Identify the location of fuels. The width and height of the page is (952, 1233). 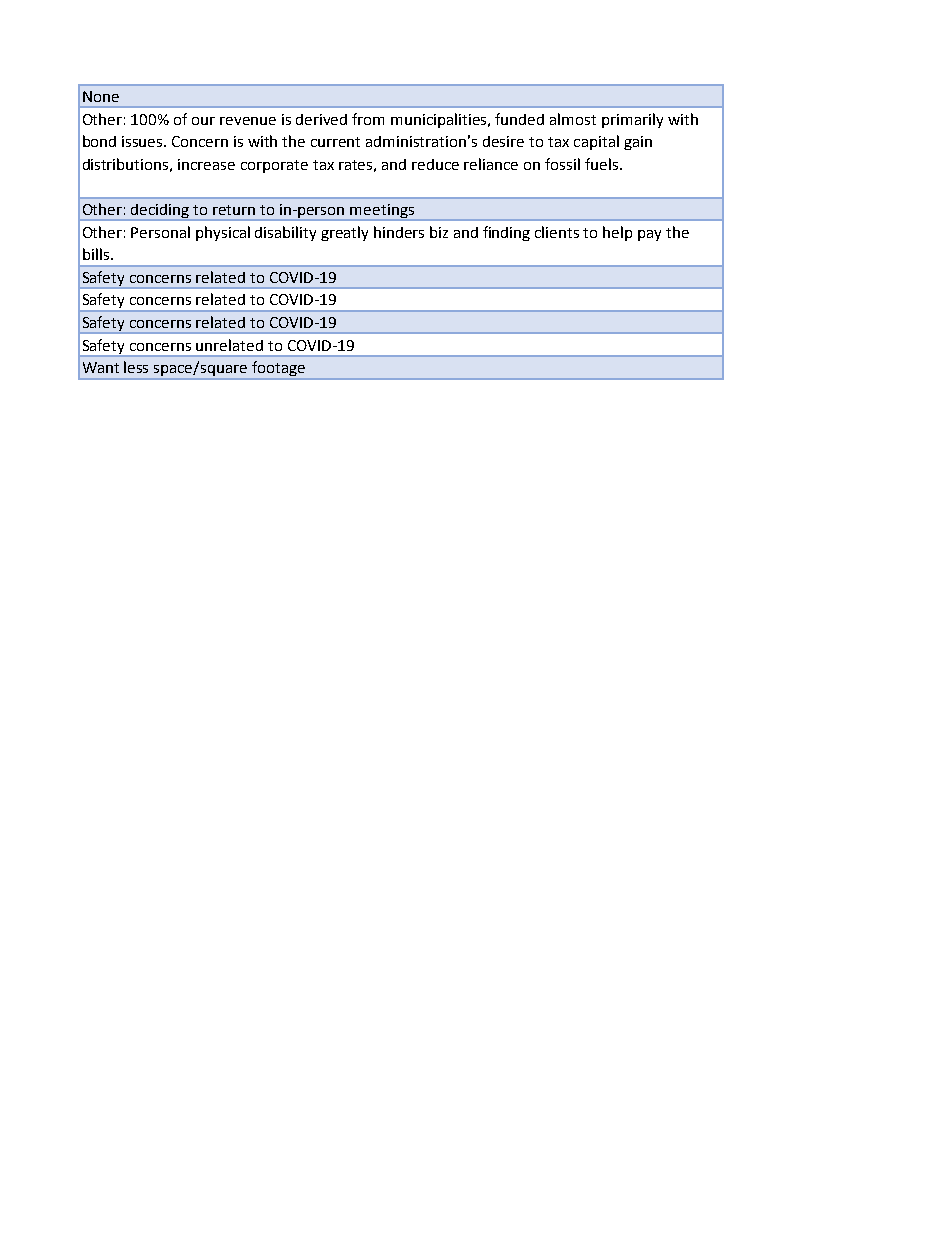
(601, 164).
